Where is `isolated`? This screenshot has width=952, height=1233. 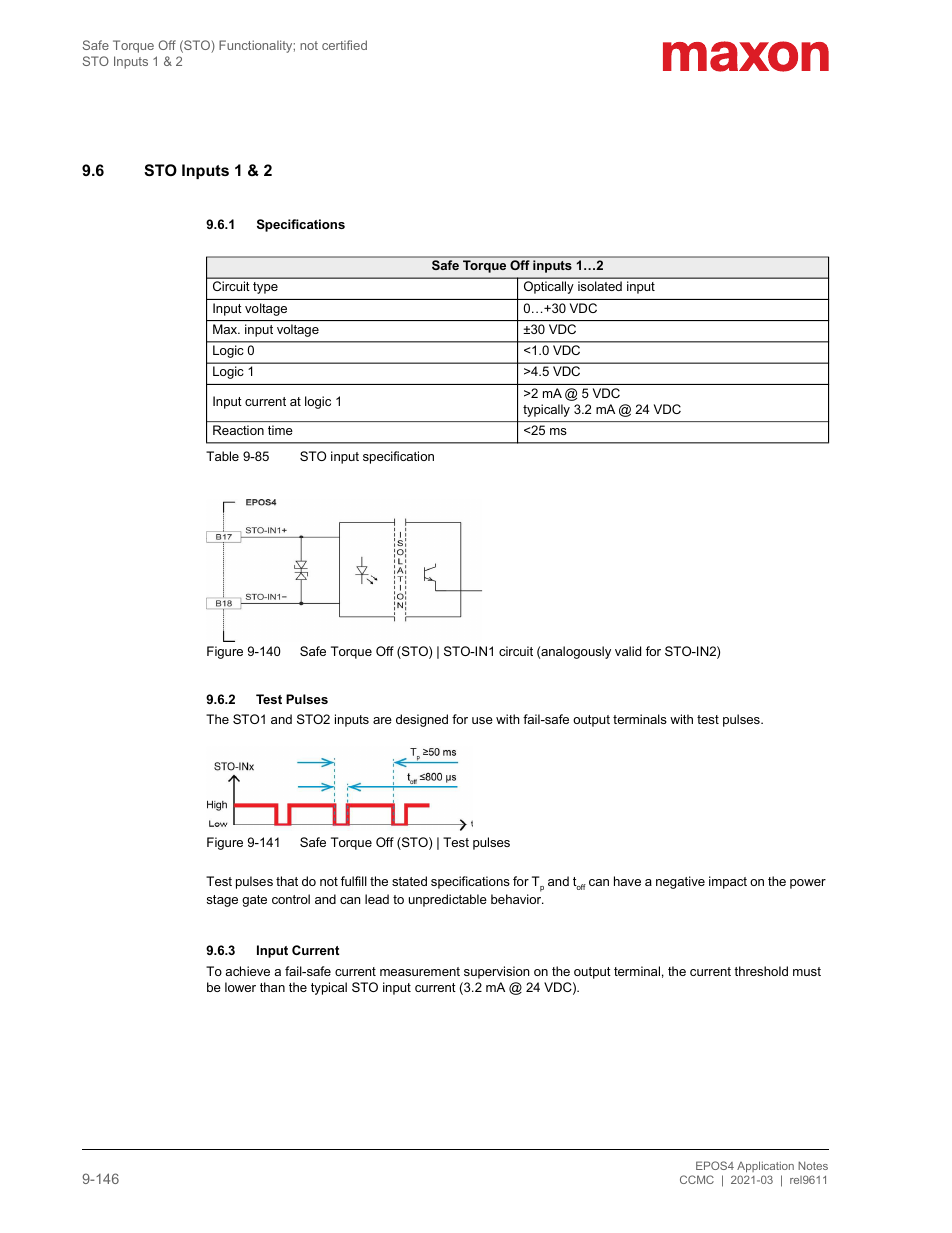
isolated is located at coordinates (600, 286).
